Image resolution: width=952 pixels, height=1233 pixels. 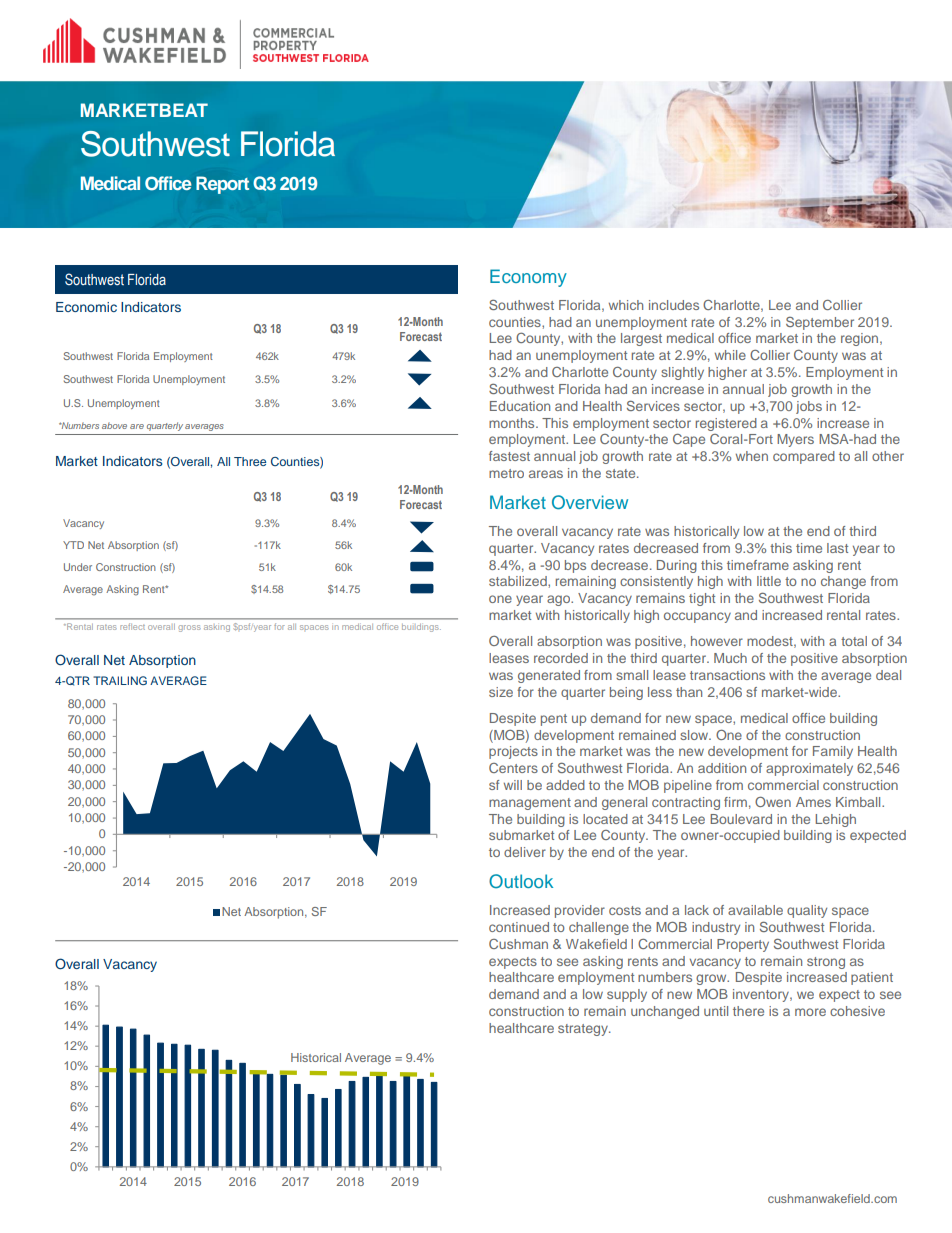 I want to click on more, so click(x=810, y=1012).
